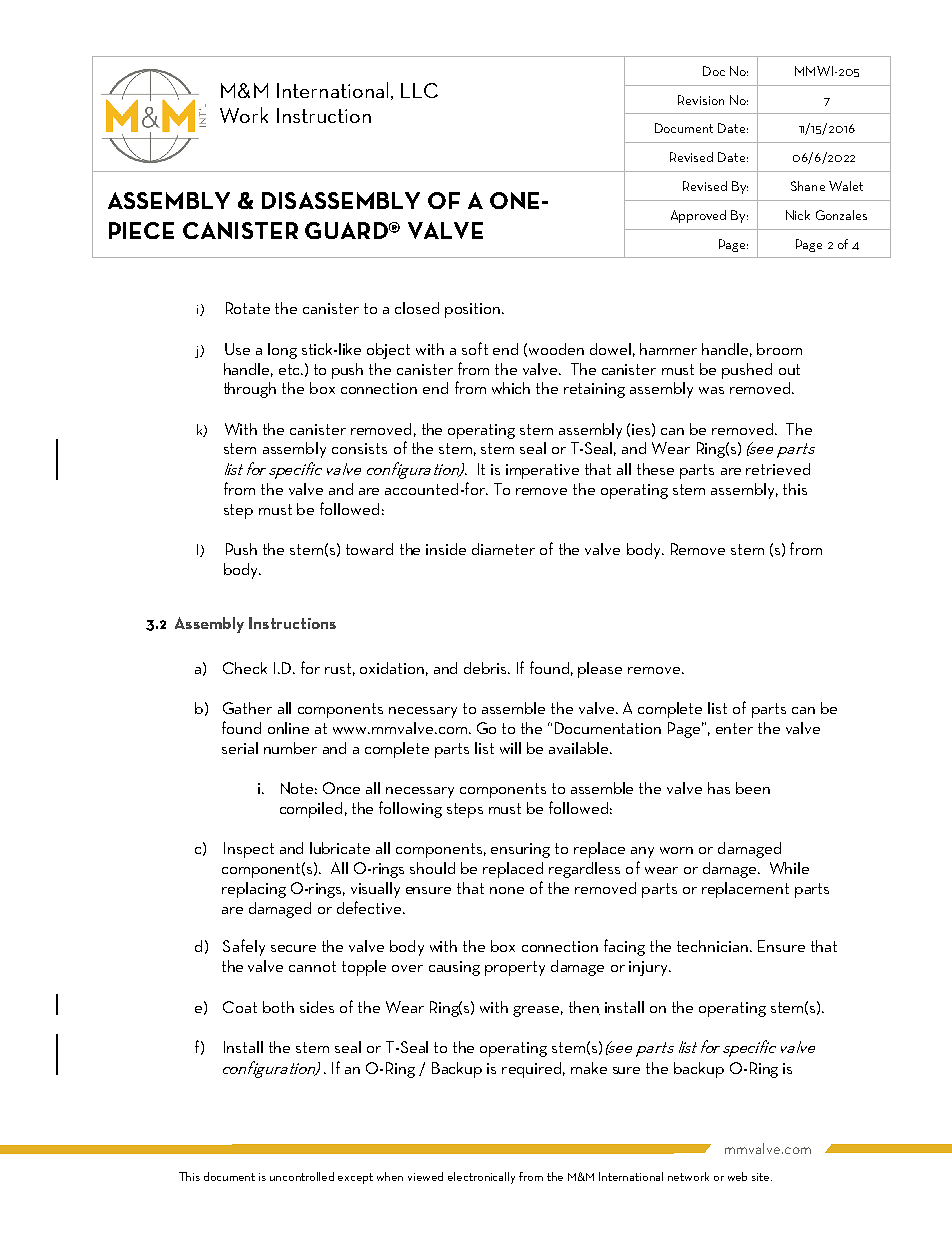  Describe the element at coordinates (778, 469) in the screenshot. I see `retrieved` at that location.
